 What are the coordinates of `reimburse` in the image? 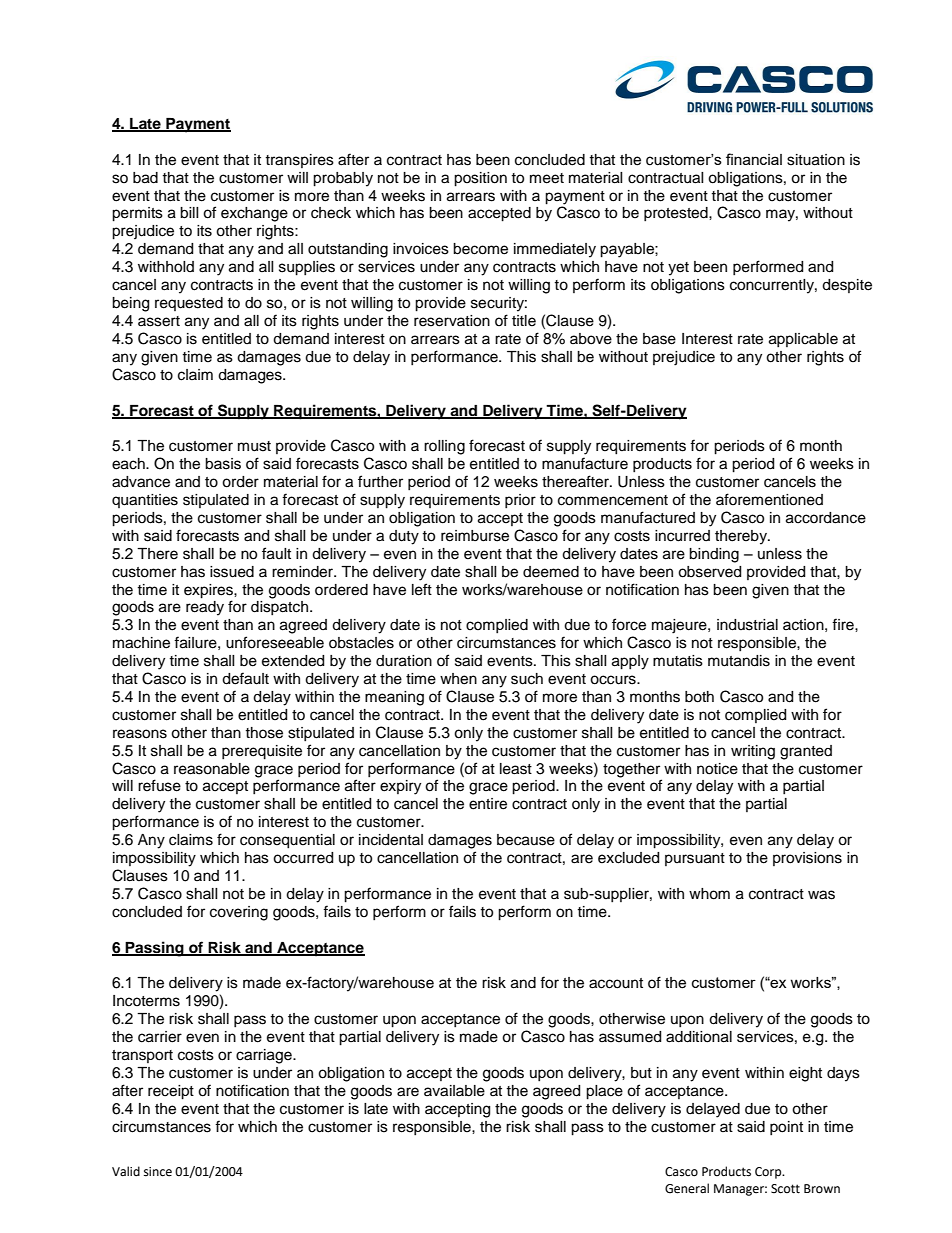 It's located at (475, 536).
